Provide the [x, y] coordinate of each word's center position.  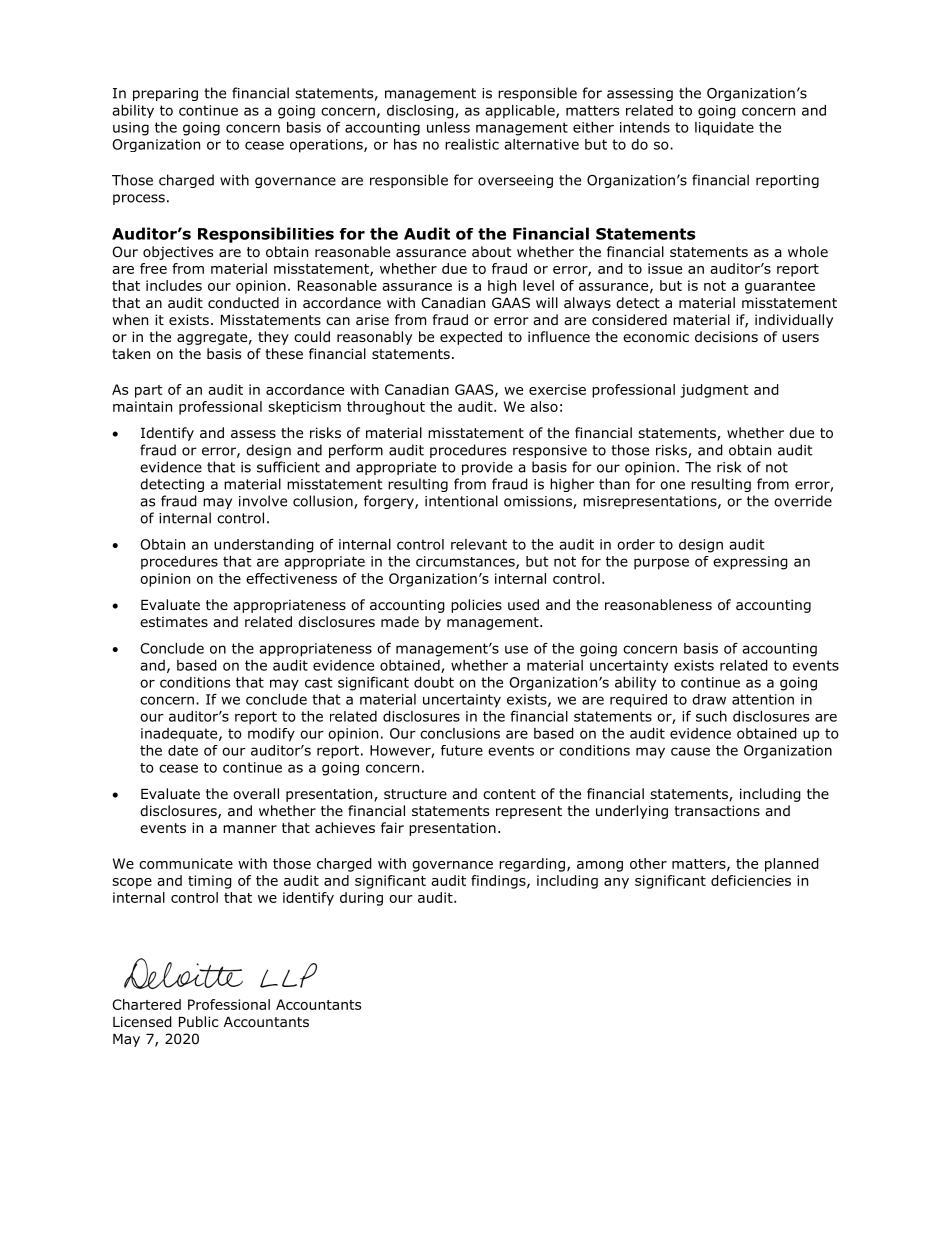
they [273, 338]
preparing [165, 94]
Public [198, 1021]
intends [645, 127]
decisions [726, 337]
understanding [264, 546]
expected [471, 338]
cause [690, 751]
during [361, 899]
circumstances [466, 562]
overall [256, 794]
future [462, 750]
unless [448, 127]
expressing [750, 563]
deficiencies [751, 880]
